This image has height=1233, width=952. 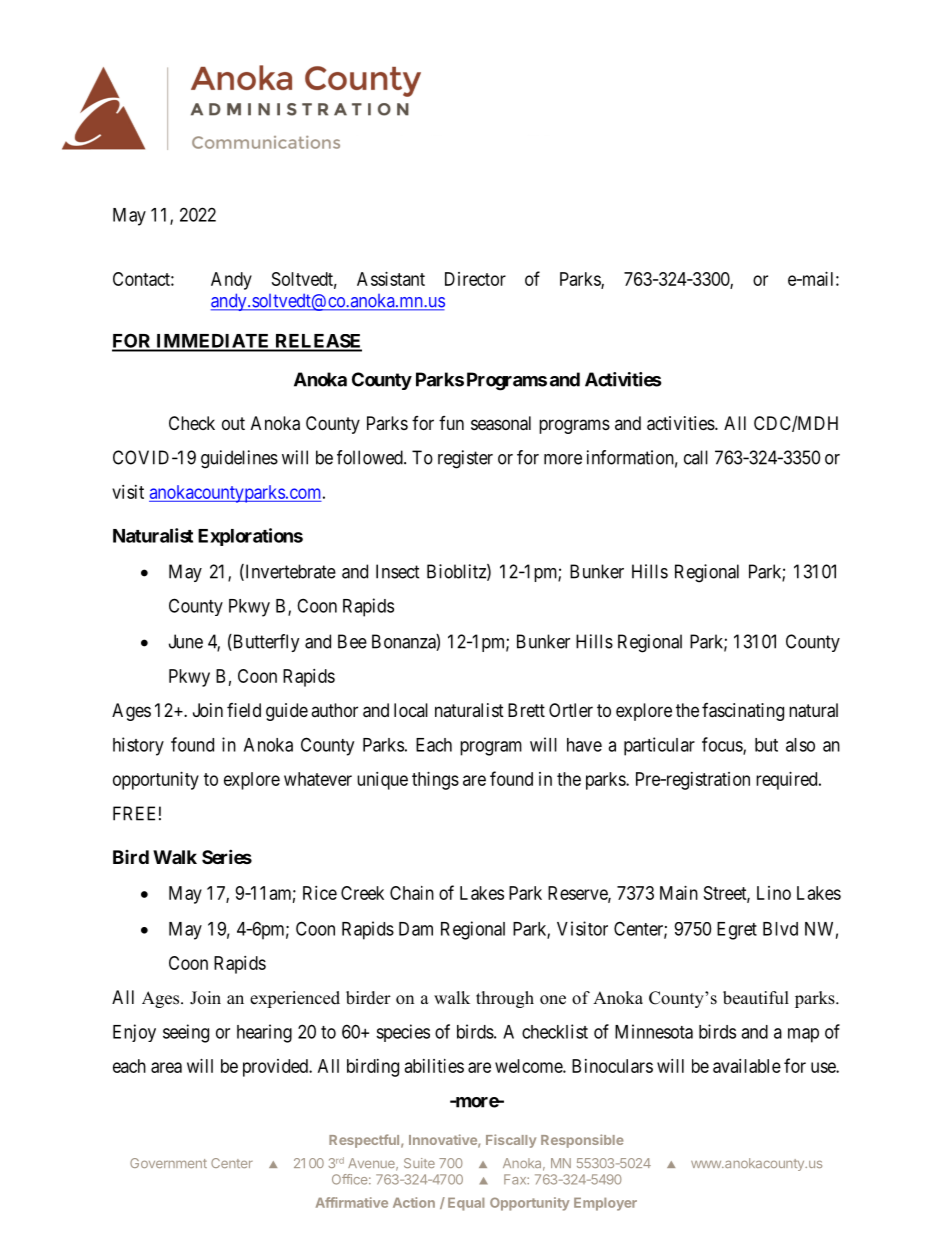 I want to click on seeing, so click(x=186, y=1033).
